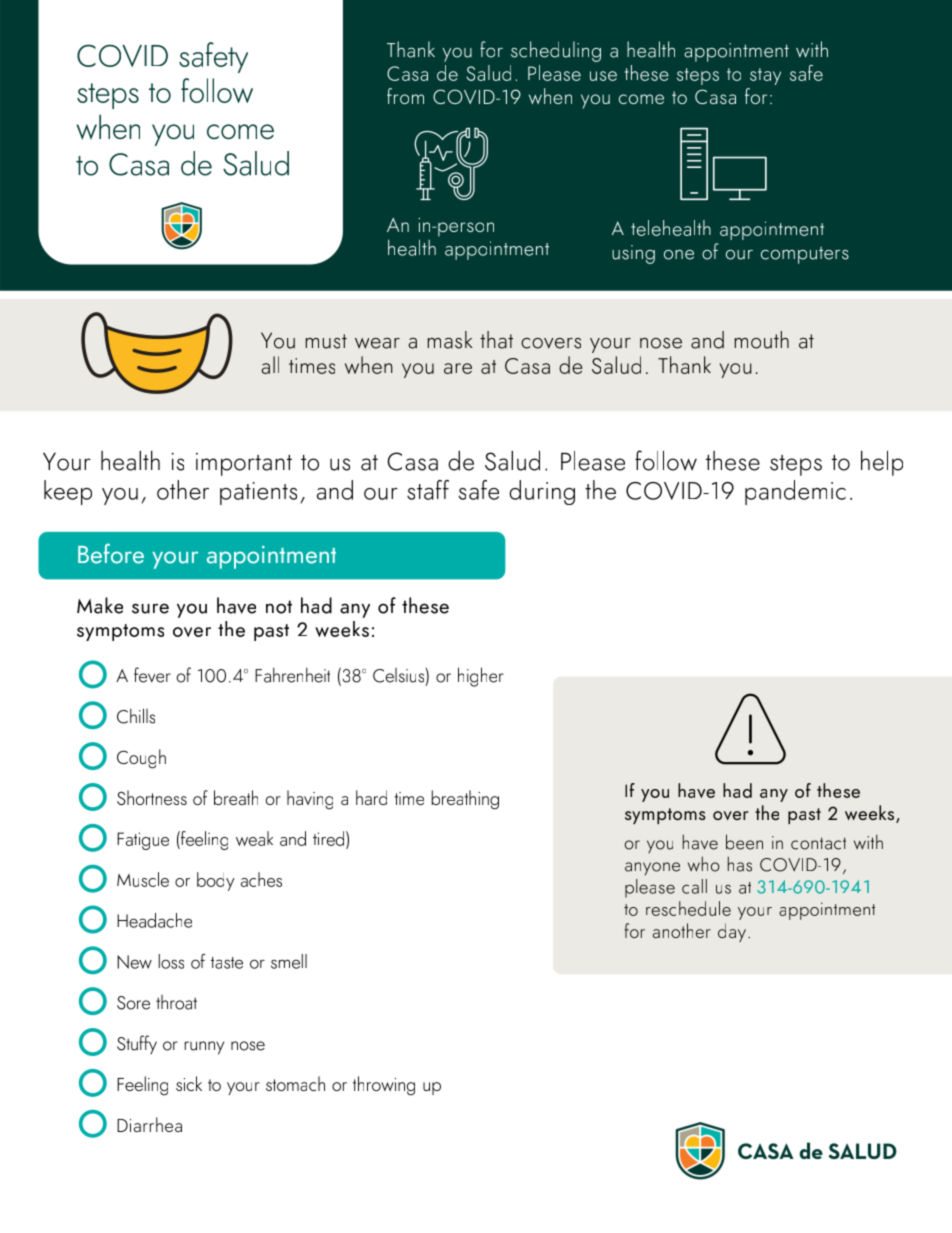  I want to click on that, so click(496, 340).
